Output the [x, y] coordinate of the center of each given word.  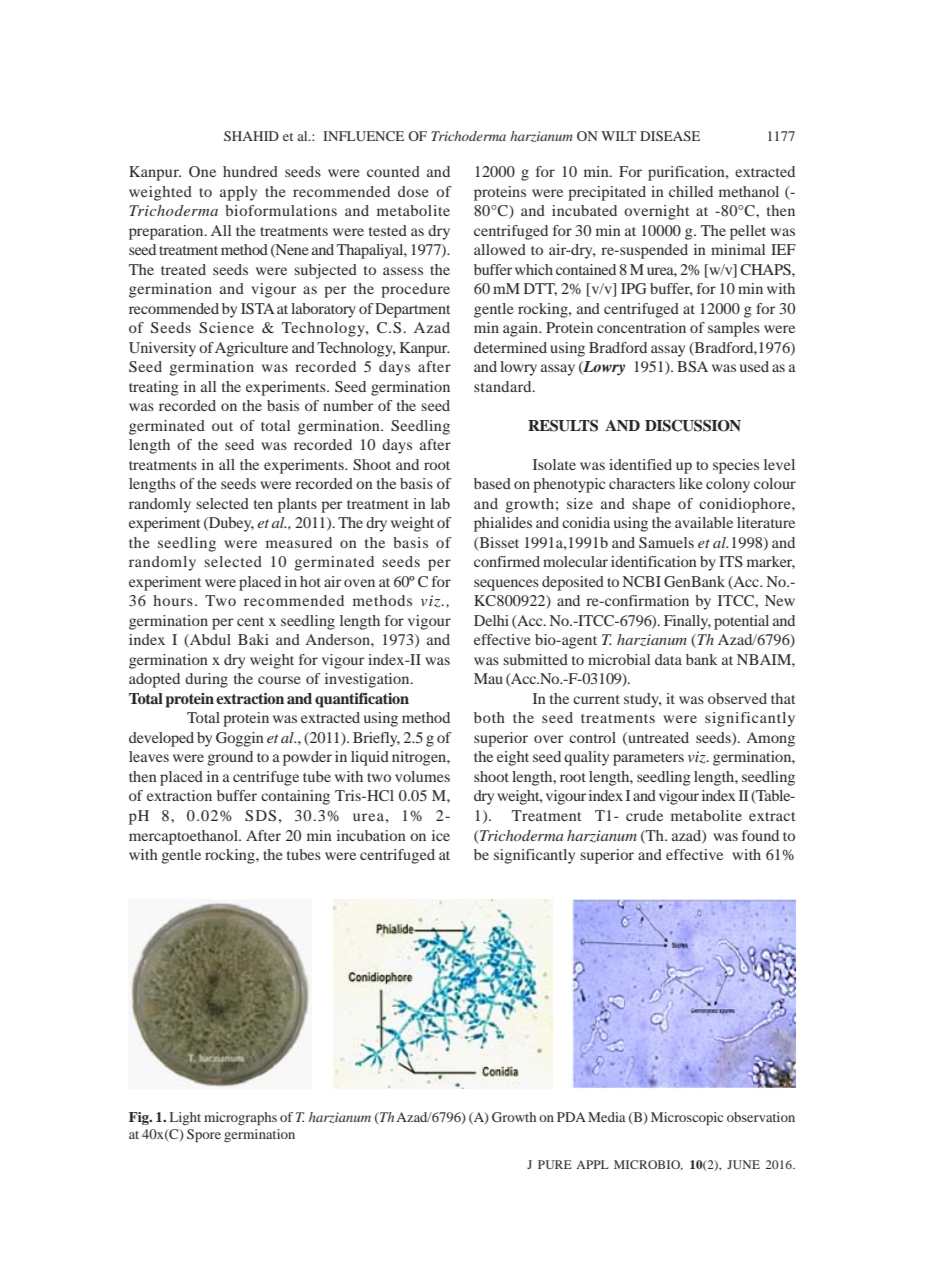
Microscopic [687, 1118]
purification [687, 173]
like [690, 483]
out [222, 426]
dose [413, 191]
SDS [260, 816]
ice [441, 835]
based [492, 483]
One [202, 171]
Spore [204, 1135]
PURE [555, 1164]
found [760, 835]
